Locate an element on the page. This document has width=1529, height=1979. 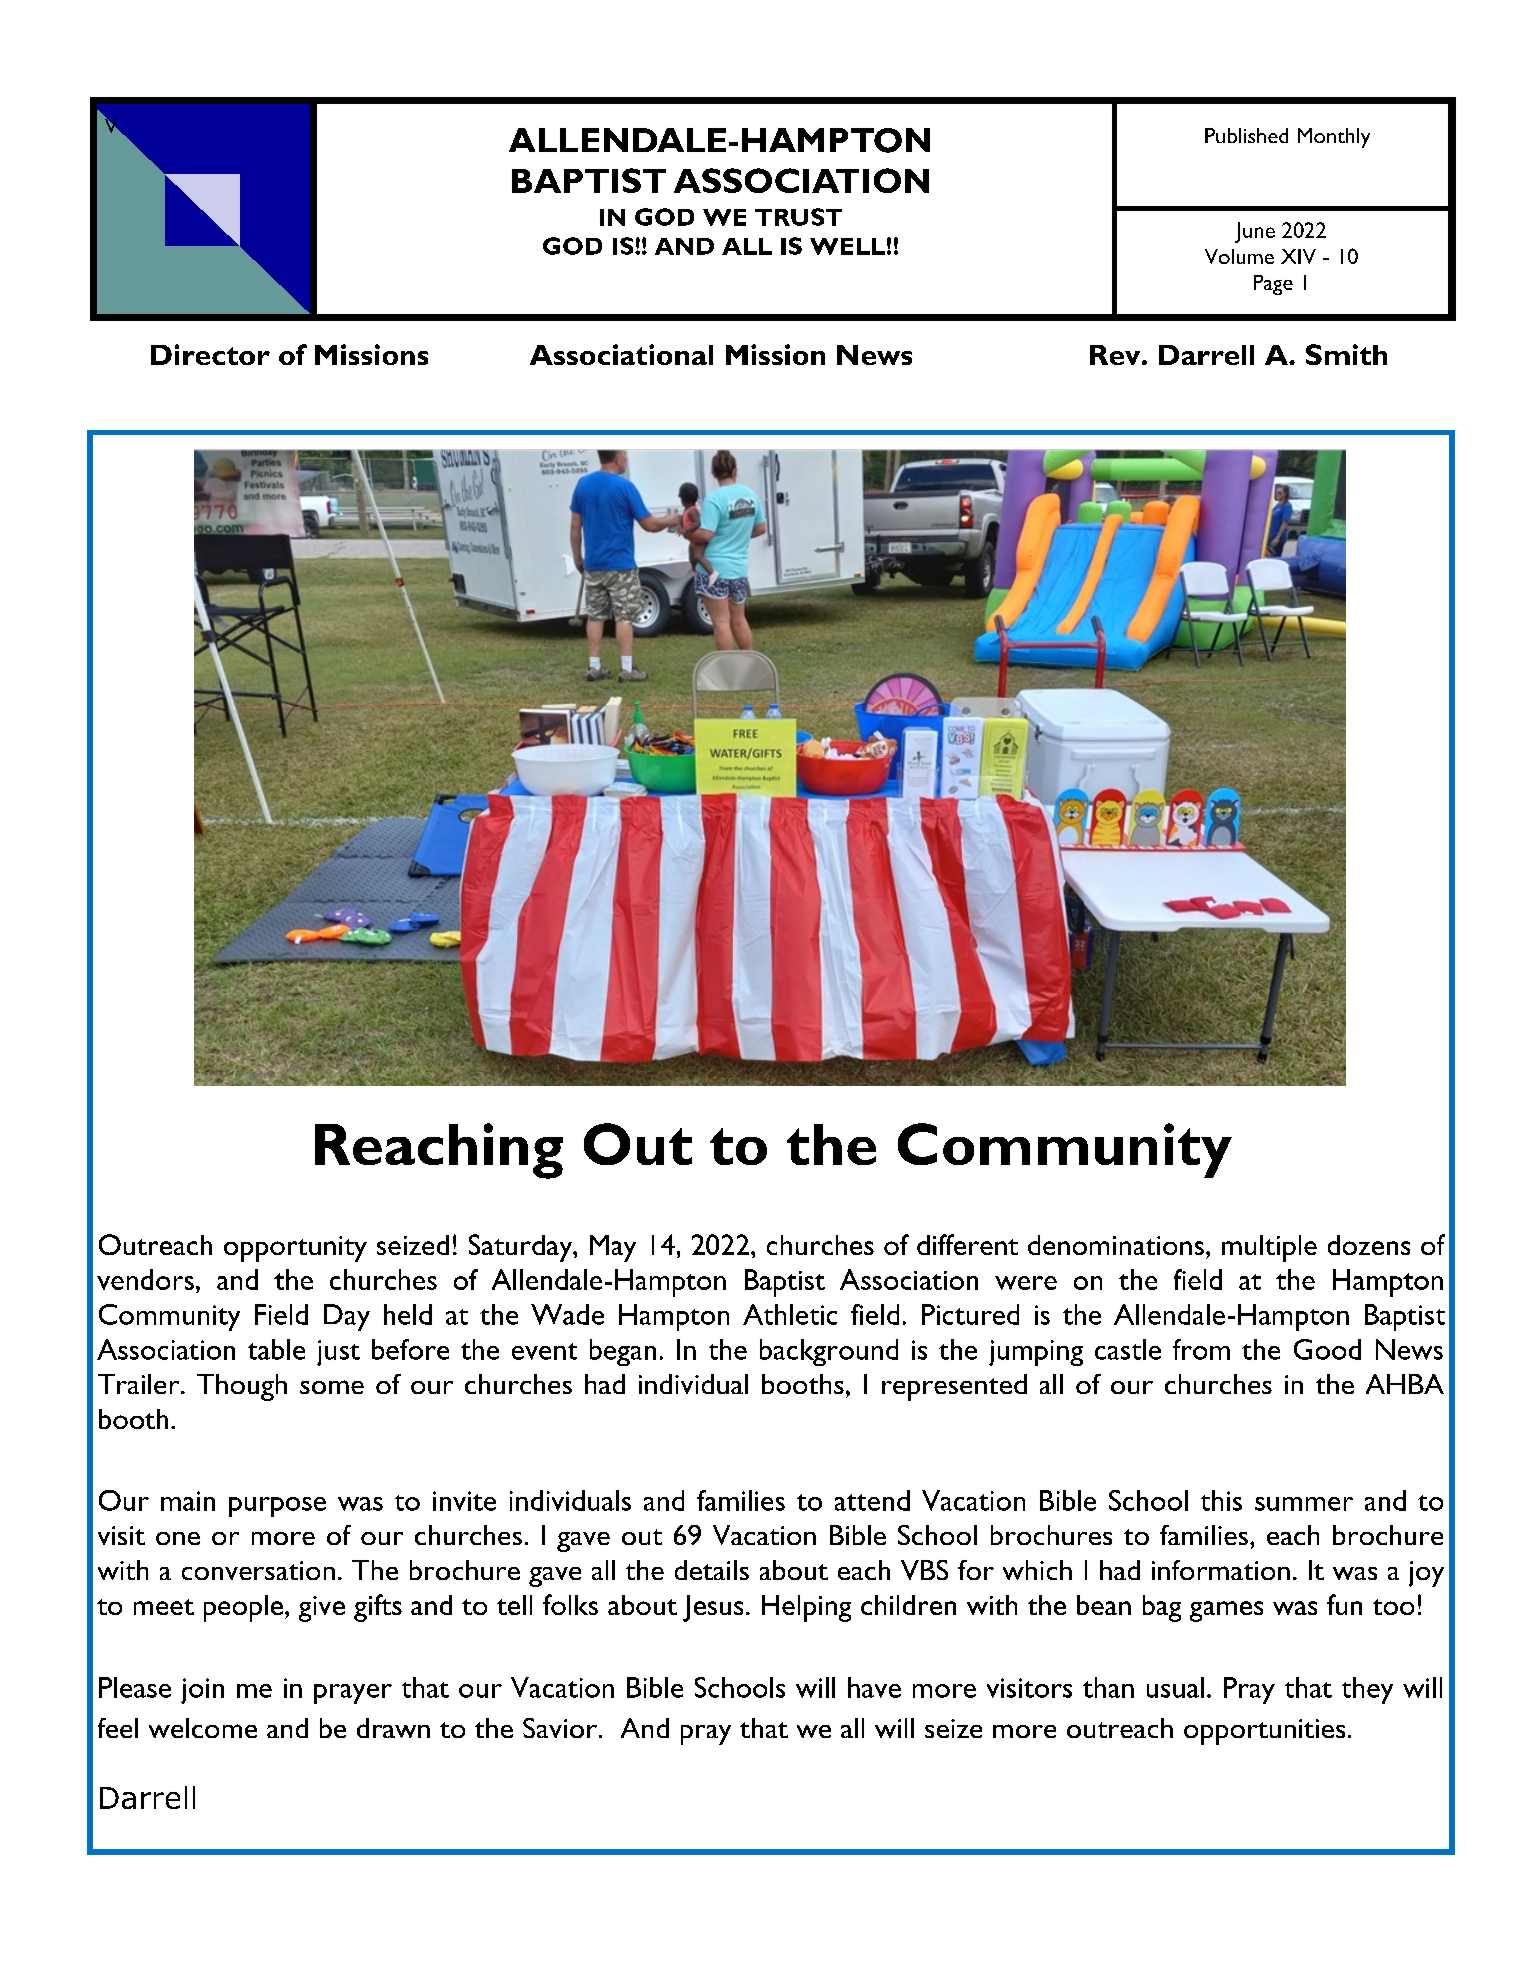
opportunity is located at coordinates (295, 1249).
